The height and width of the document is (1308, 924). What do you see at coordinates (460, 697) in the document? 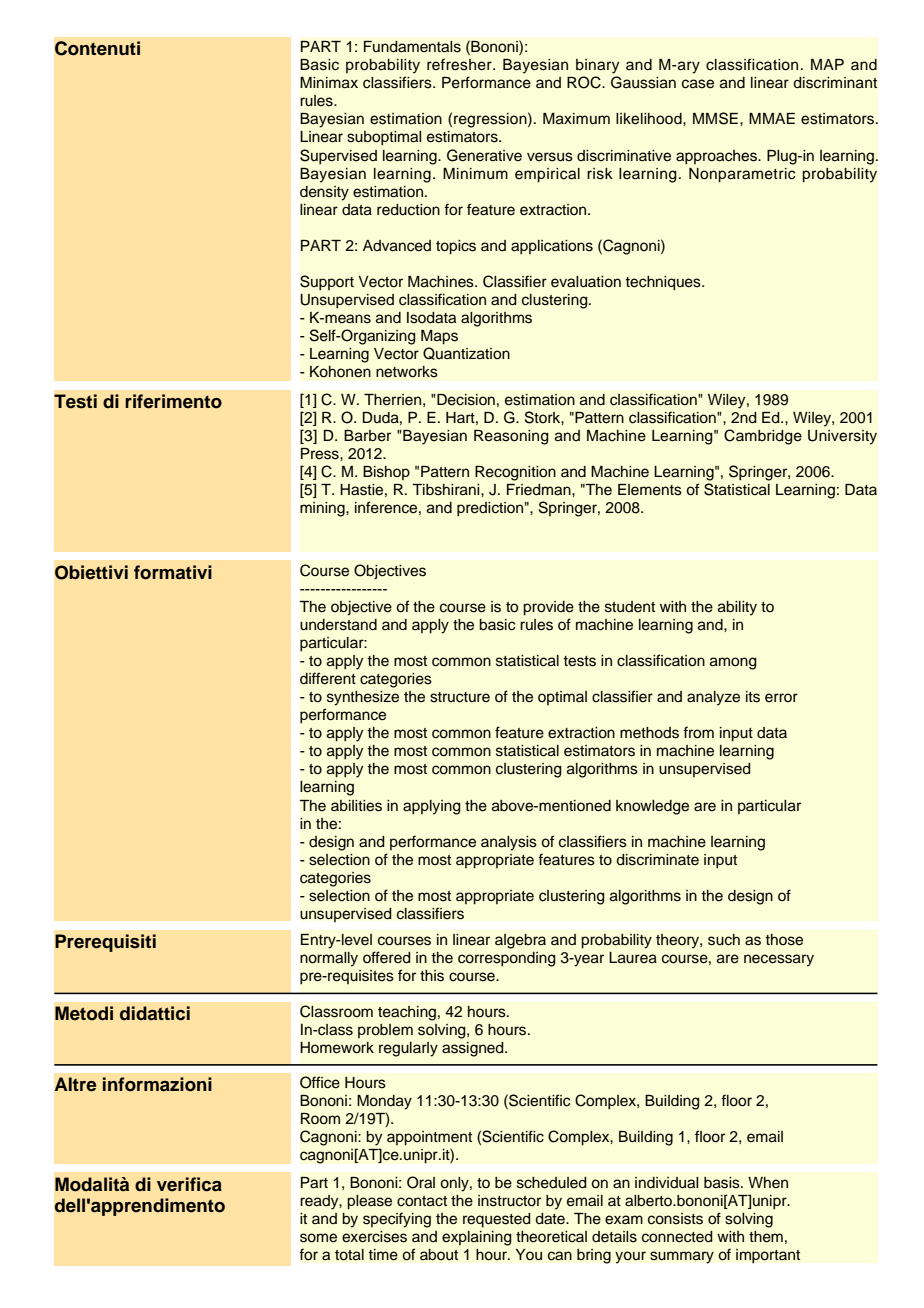
I see `structure` at bounding box center [460, 697].
